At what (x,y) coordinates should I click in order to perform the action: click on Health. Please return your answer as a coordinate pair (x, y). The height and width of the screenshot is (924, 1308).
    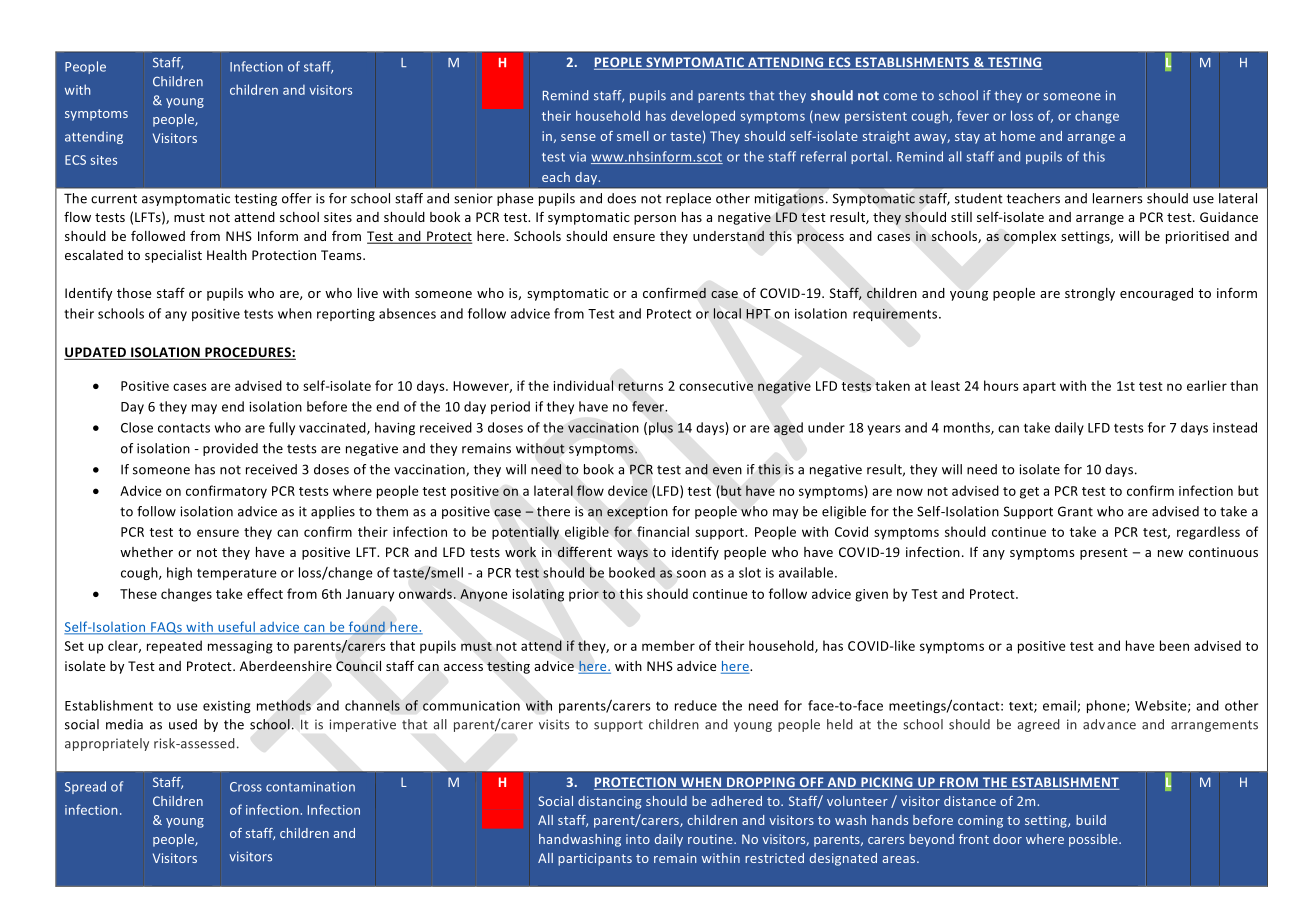
    Looking at the image, I should click on (227, 255).
